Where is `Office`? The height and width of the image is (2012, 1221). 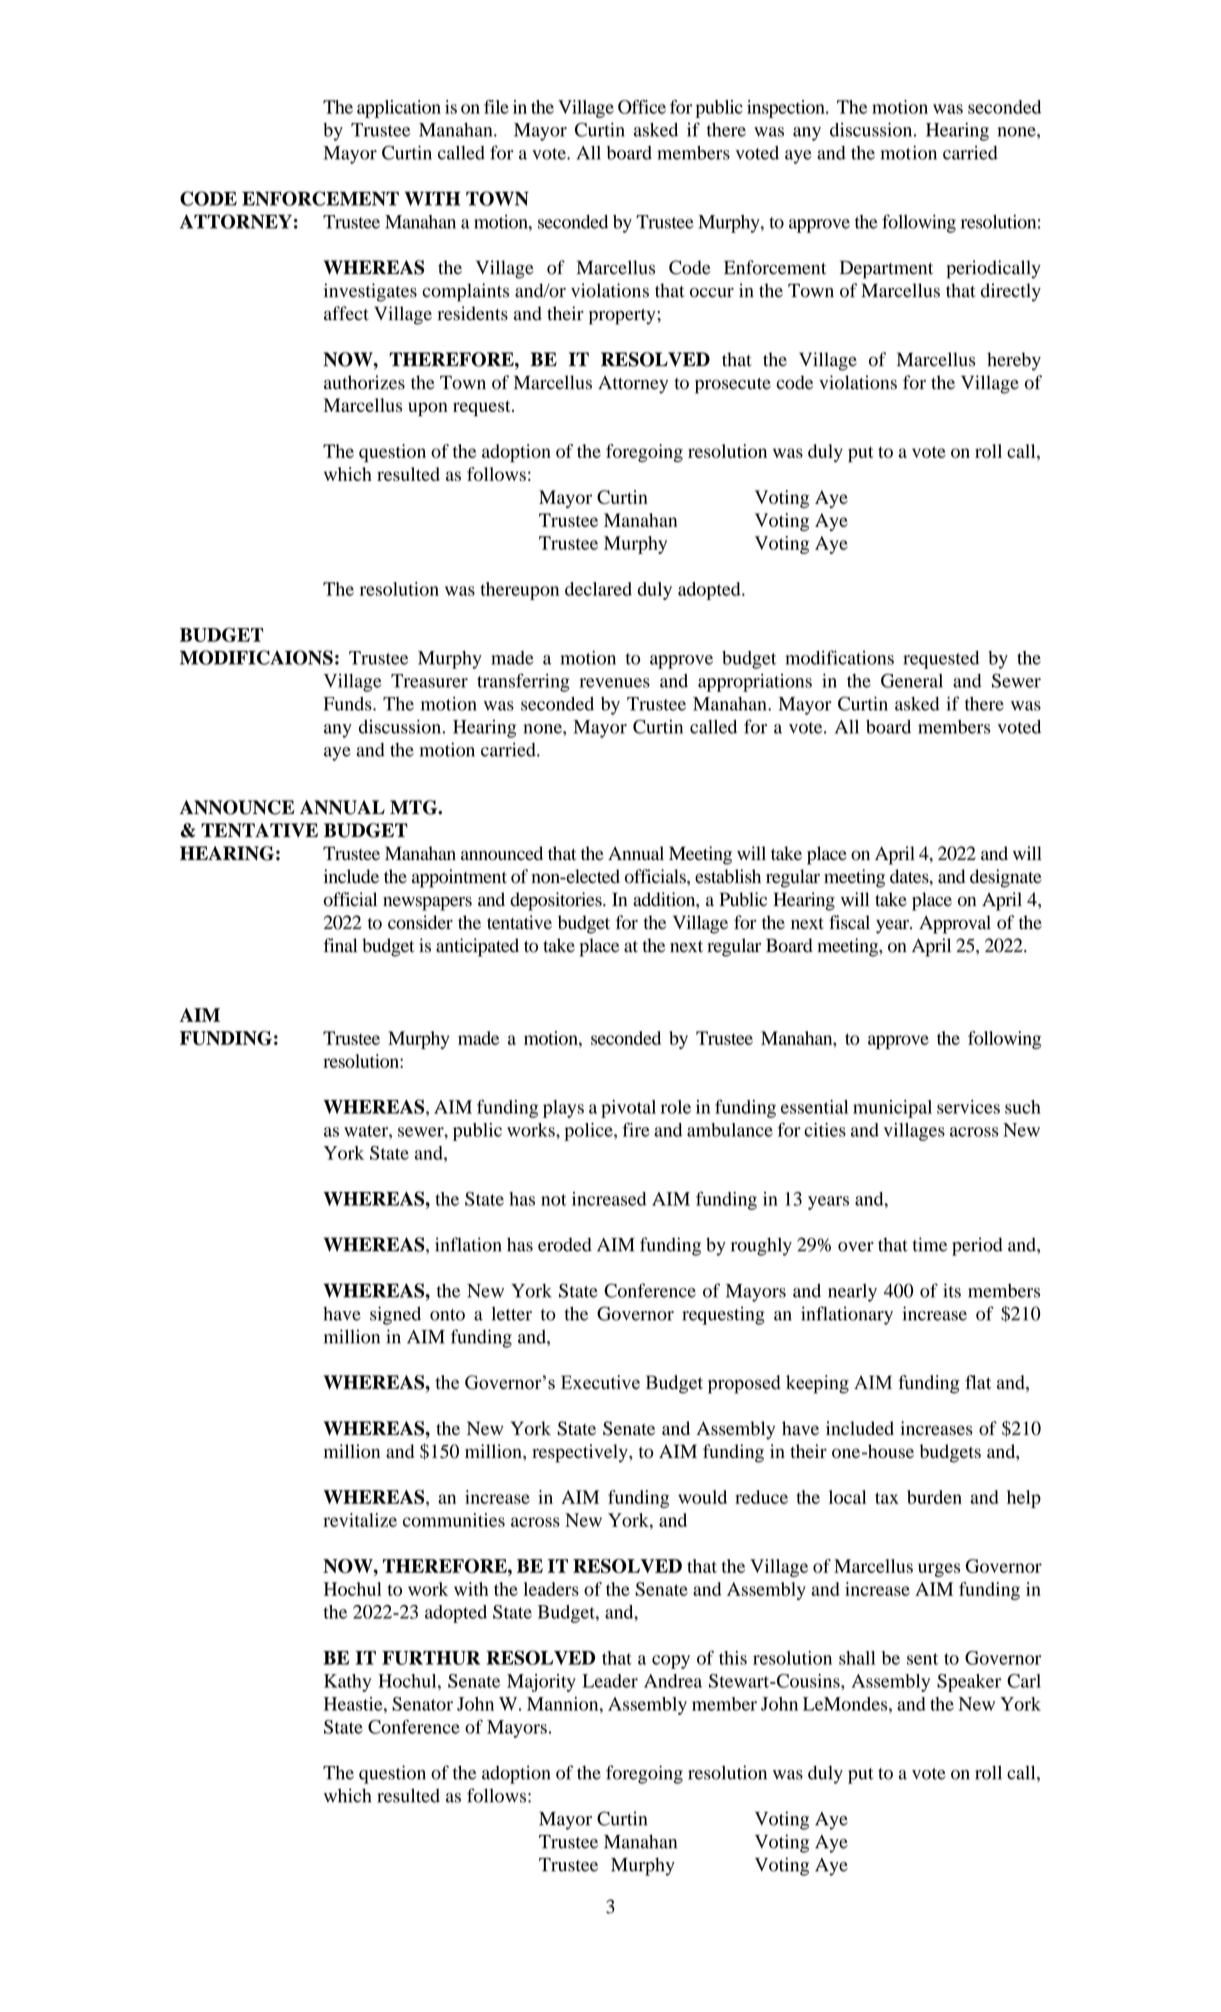
Office is located at coordinates (642, 107).
